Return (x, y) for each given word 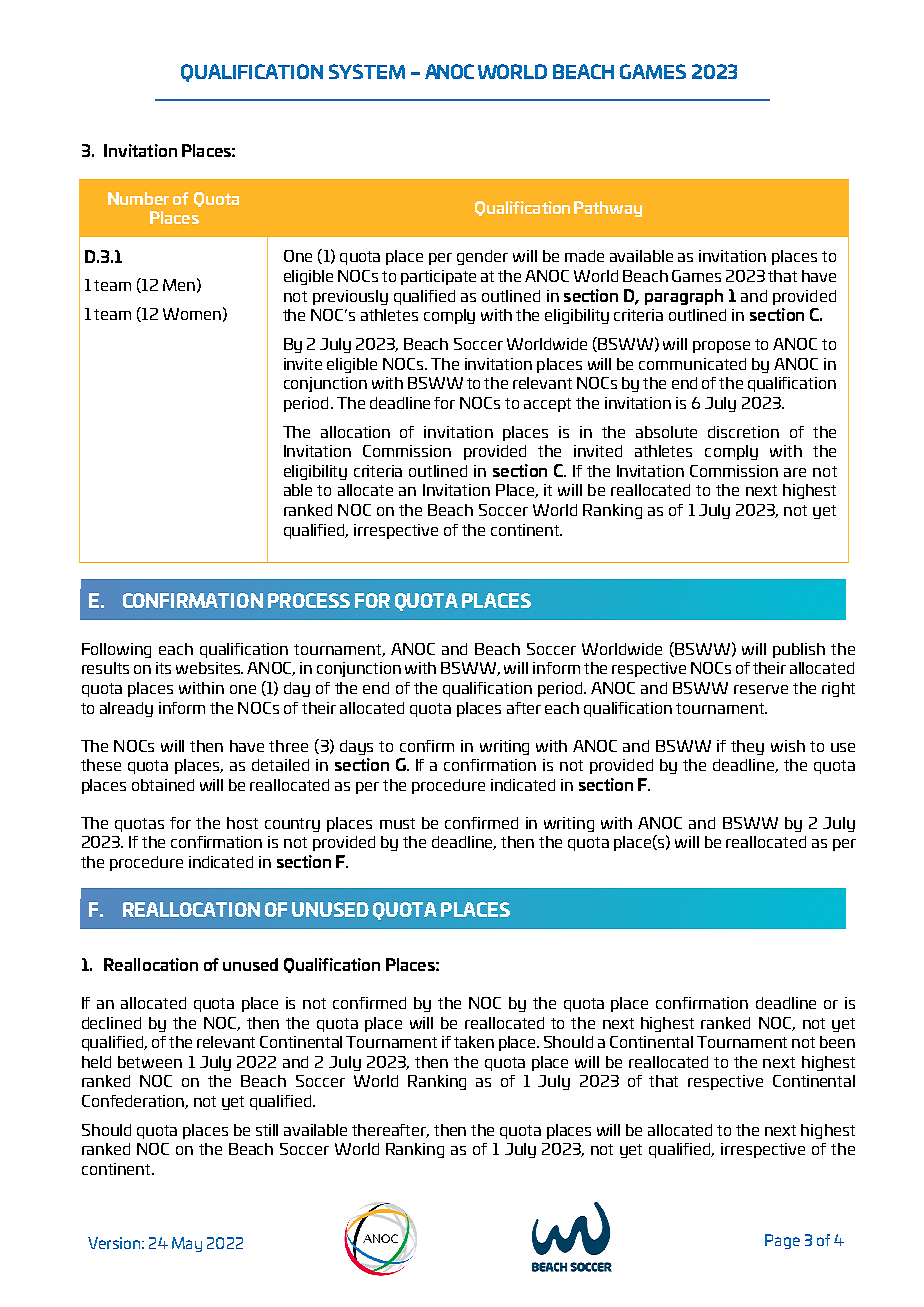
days (356, 747)
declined (111, 1023)
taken (474, 1042)
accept (547, 405)
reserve (761, 689)
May (187, 1244)
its (163, 668)
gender (482, 257)
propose (721, 347)
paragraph (684, 297)
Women (192, 314)
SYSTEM (367, 71)
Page (782, 1241)
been (837, 1042)
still (267, 1130)
